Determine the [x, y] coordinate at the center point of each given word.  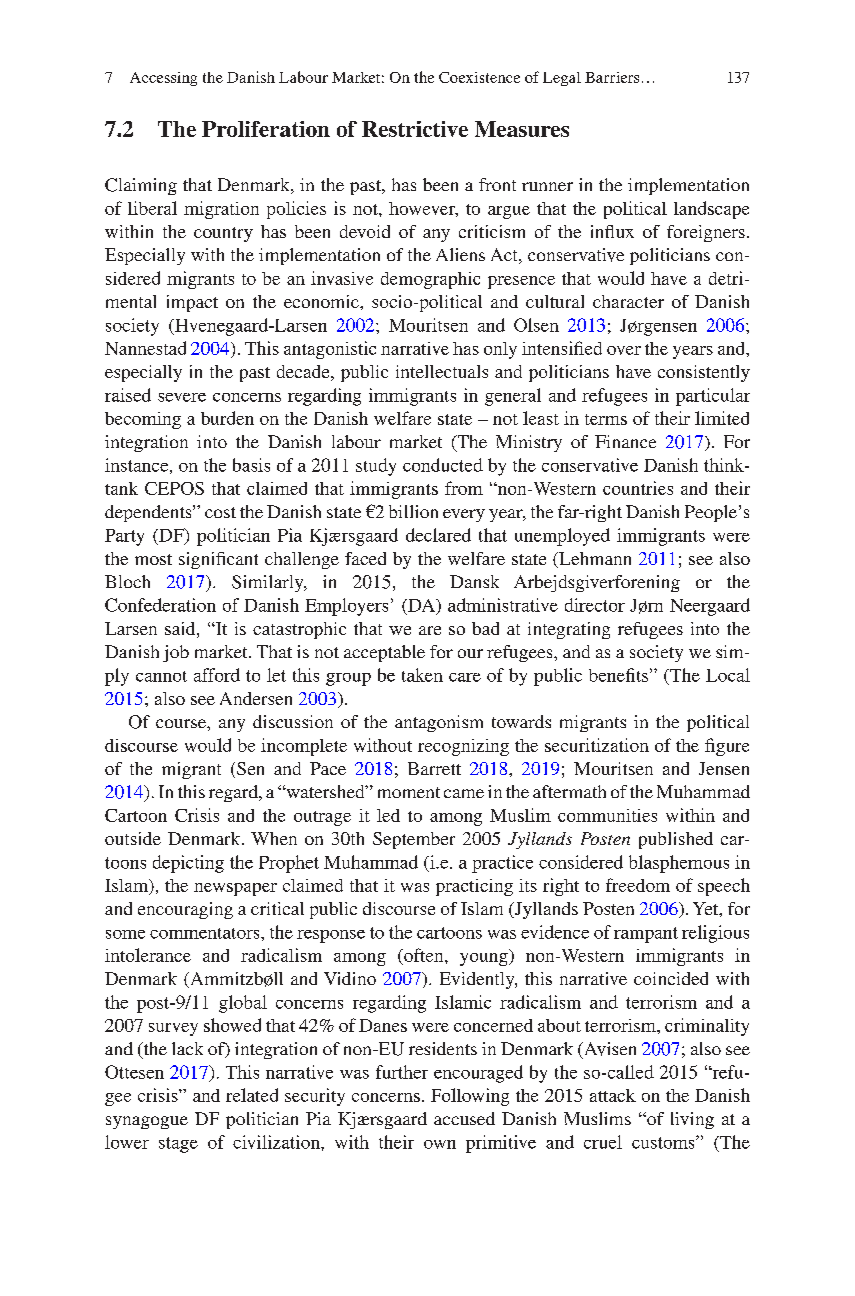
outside [133, 838]
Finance [625, 441]
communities [607, 815]
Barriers [612, 77]
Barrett [434, 768]
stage [178, 1145]
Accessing [163, 79]
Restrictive [415, 129]
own [440, 1144]
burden [227, 418]
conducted [443, 465]
